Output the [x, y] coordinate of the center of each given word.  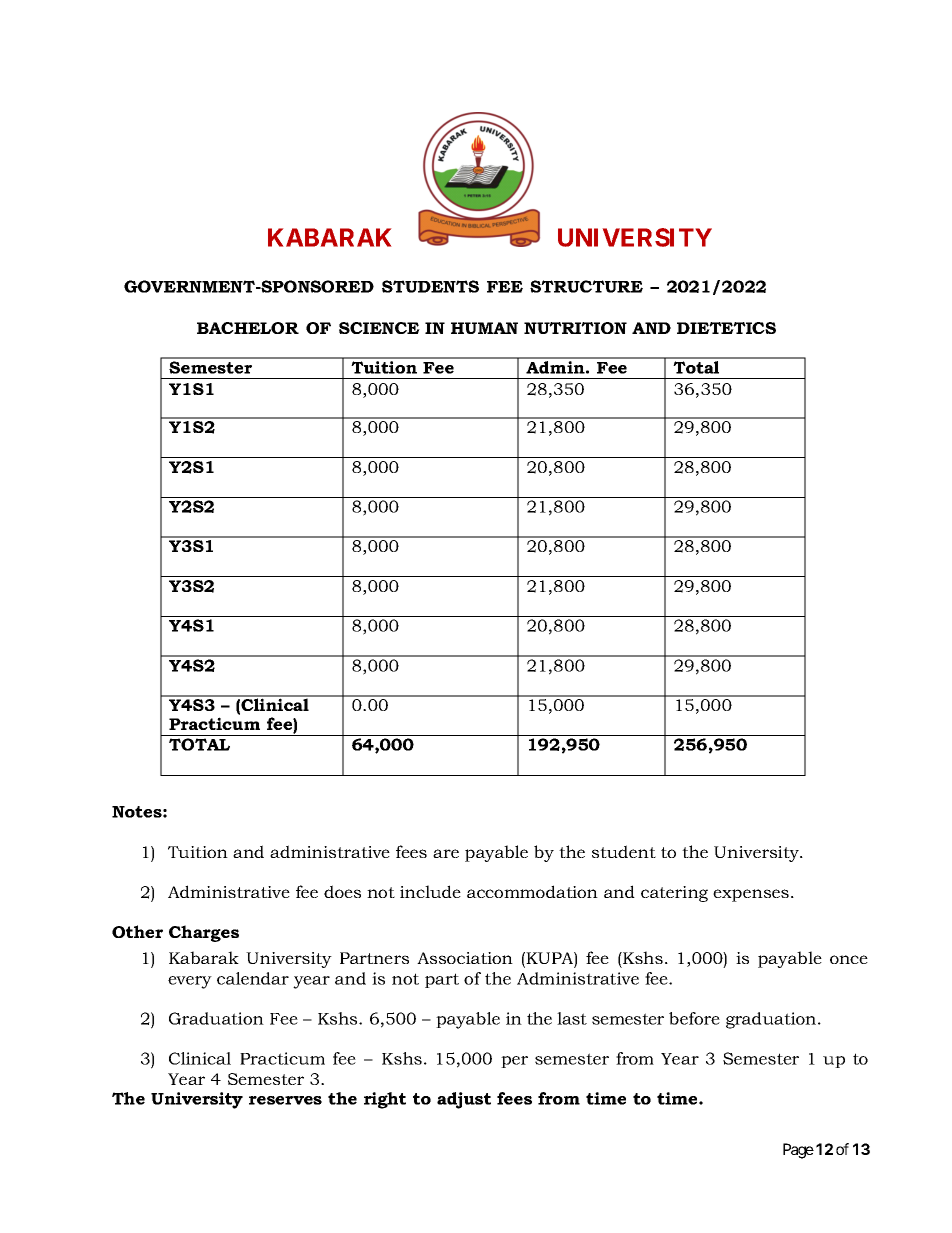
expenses [751, 895]
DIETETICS [726, 328]
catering [674, 894]
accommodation [532, 891]
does [342, 891]
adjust [464, 1100]
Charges [204, 933]
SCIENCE [379, 328]
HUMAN [484, 328]
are [446, 853]
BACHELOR [248, 328]
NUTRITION [575, 328]
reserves [285, 1100]
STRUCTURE [586, 286]
